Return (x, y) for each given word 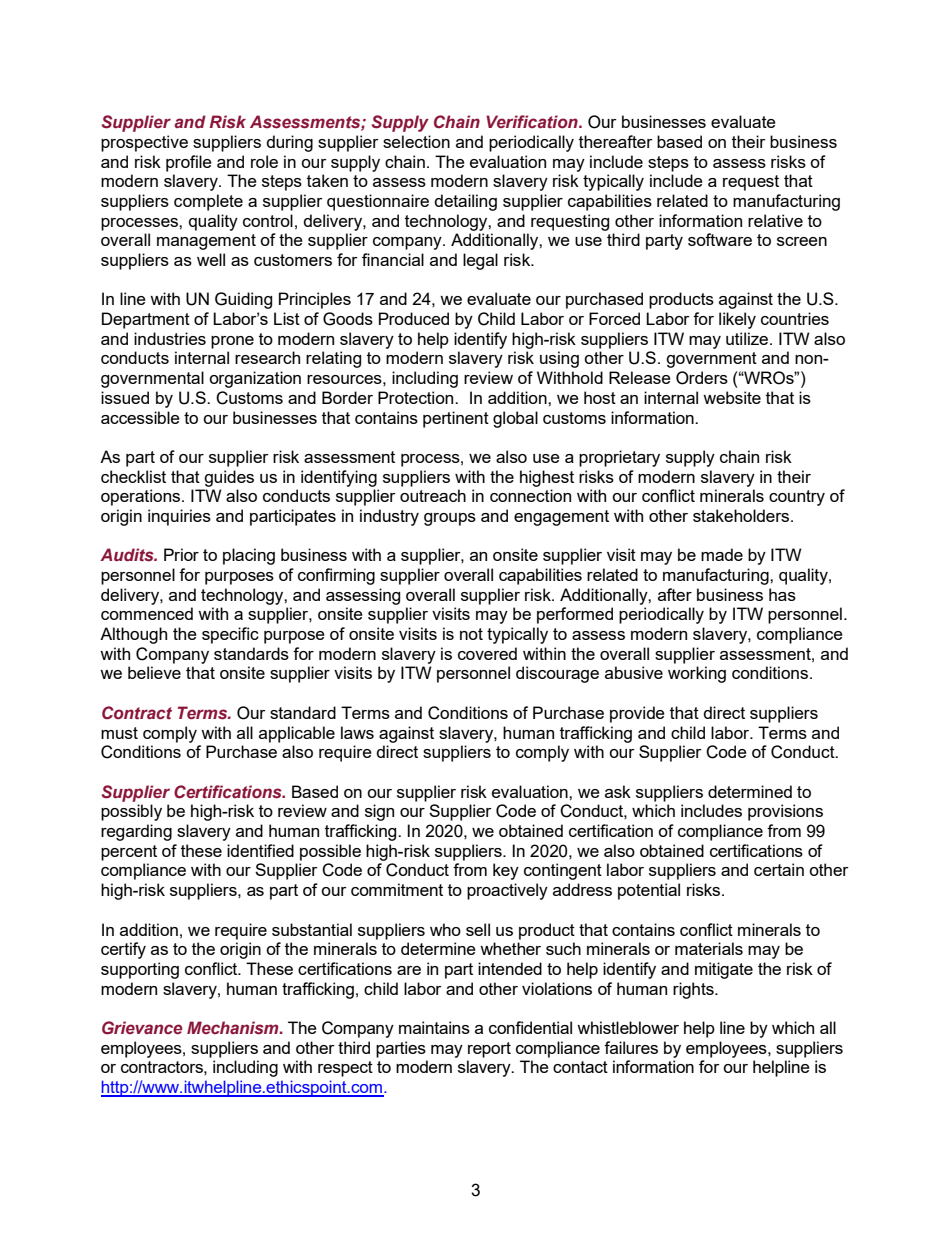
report (489, 1050)
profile (189, 163)
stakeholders (742, 515)
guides (229, 478)
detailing (465, 202)
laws (357, 732)
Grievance (142, 1028)
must (119, 733)
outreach (433, 495)
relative (775, 220)
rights (694, 990)
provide (637, 714)
